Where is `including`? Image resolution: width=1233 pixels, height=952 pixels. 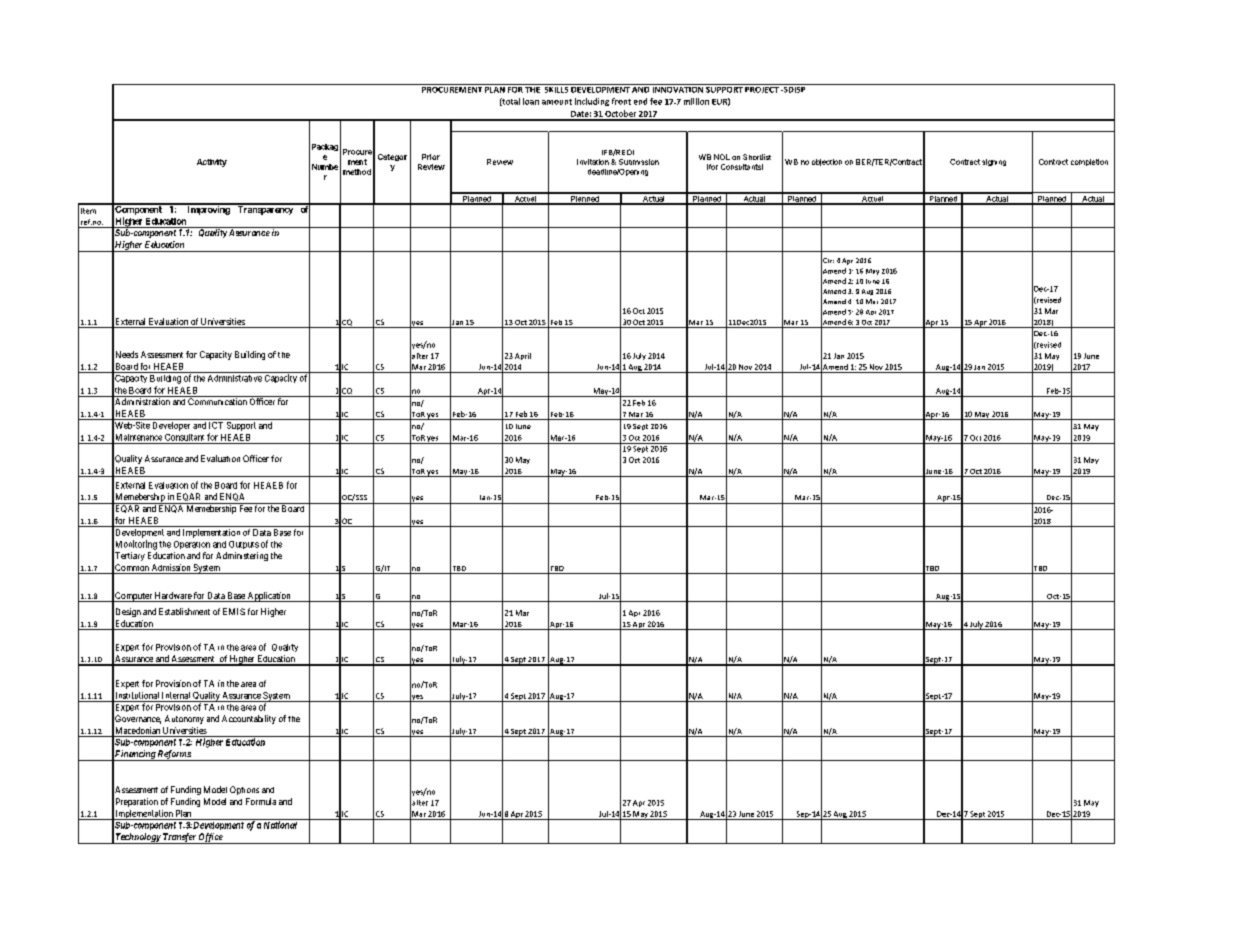
including is located at coordinates (592, 102).
